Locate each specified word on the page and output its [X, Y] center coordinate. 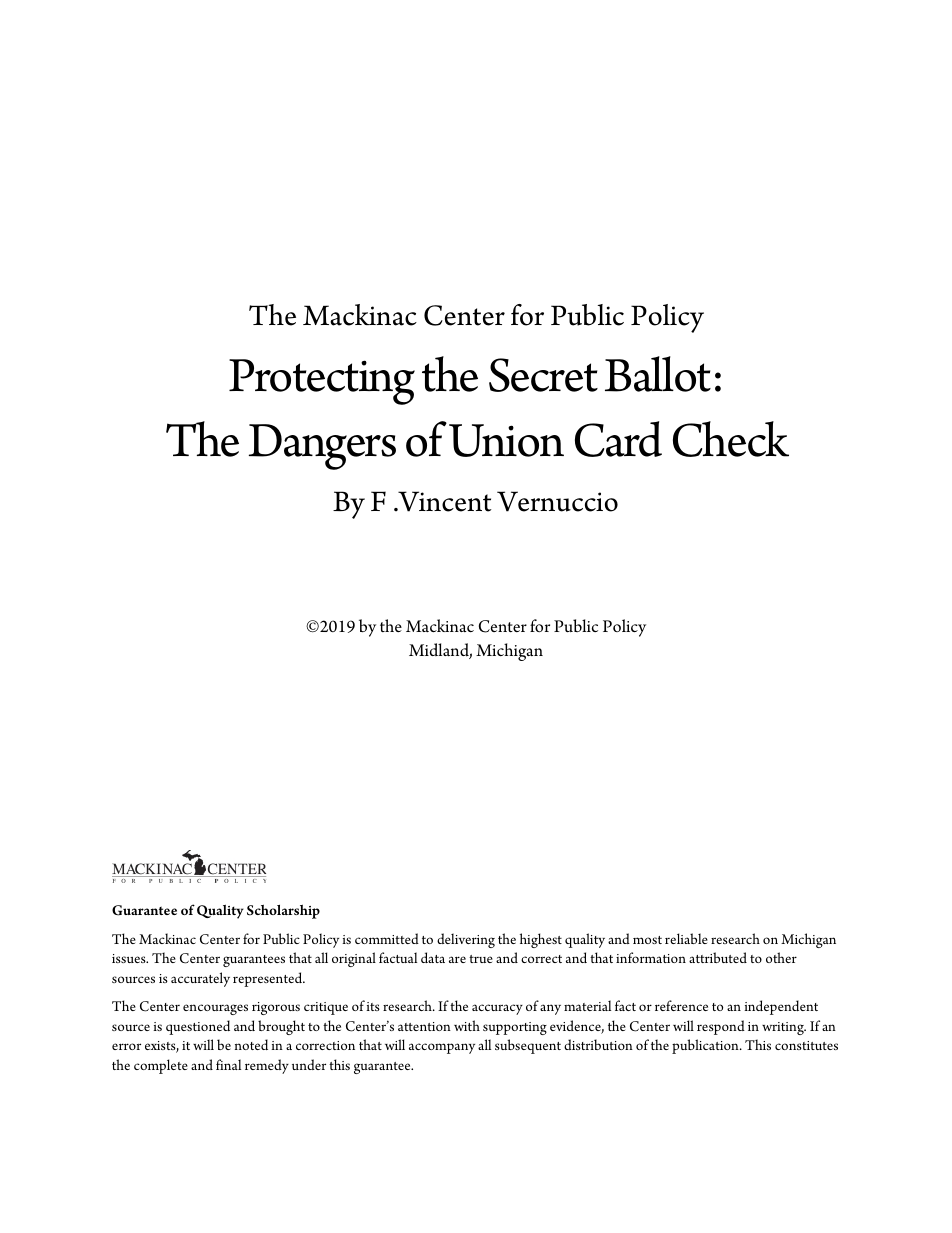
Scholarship [283, 912]
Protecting [322, 382]
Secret [543, 375]
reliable [686, 938]
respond [721, 1027]
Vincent [443, 501]
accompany [442, 1048]
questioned [198, 1027]
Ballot [658, 374]
